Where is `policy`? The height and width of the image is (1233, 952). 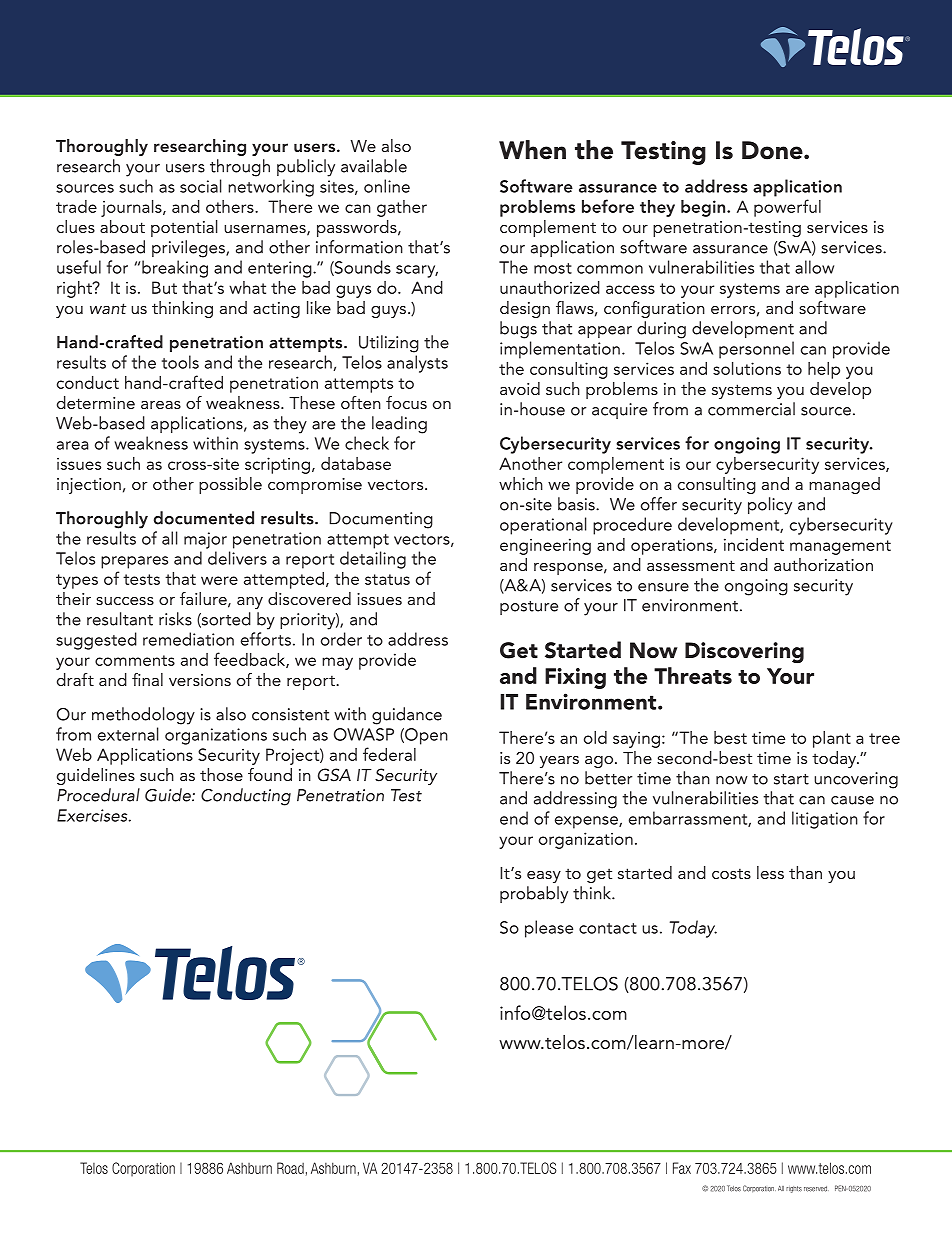 policy is located at coordinates (770, 506).
